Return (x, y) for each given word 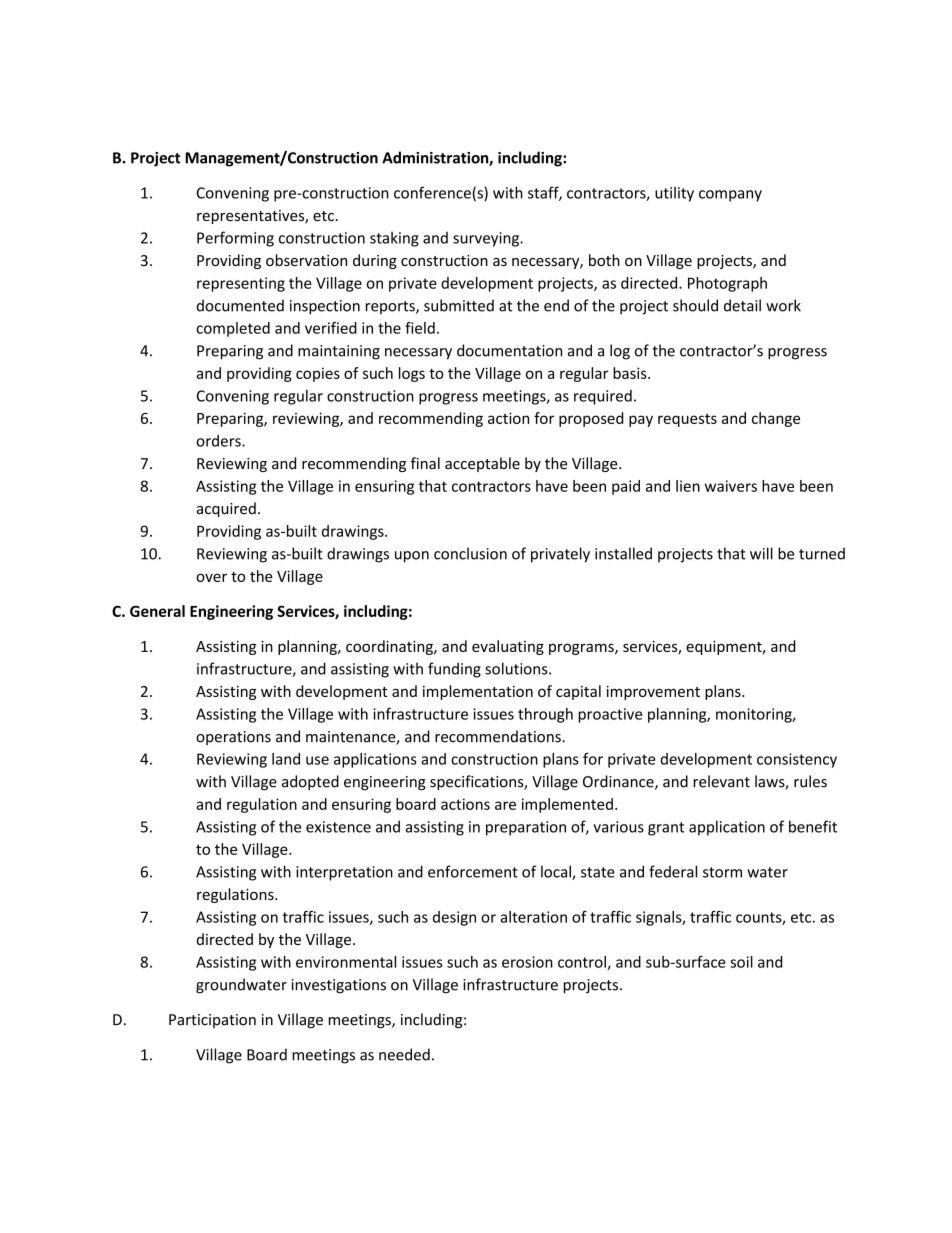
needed (404, 1054)
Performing (235, 239)
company (730, 196)
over (211, 577)
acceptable (482, 464)
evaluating (508, 647)
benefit (813, 826)
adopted (310, 782)
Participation (212, 1021)
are (505, 805)
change (776, 419)
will (761, 553)
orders (219, 441)
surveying (487, 239)
